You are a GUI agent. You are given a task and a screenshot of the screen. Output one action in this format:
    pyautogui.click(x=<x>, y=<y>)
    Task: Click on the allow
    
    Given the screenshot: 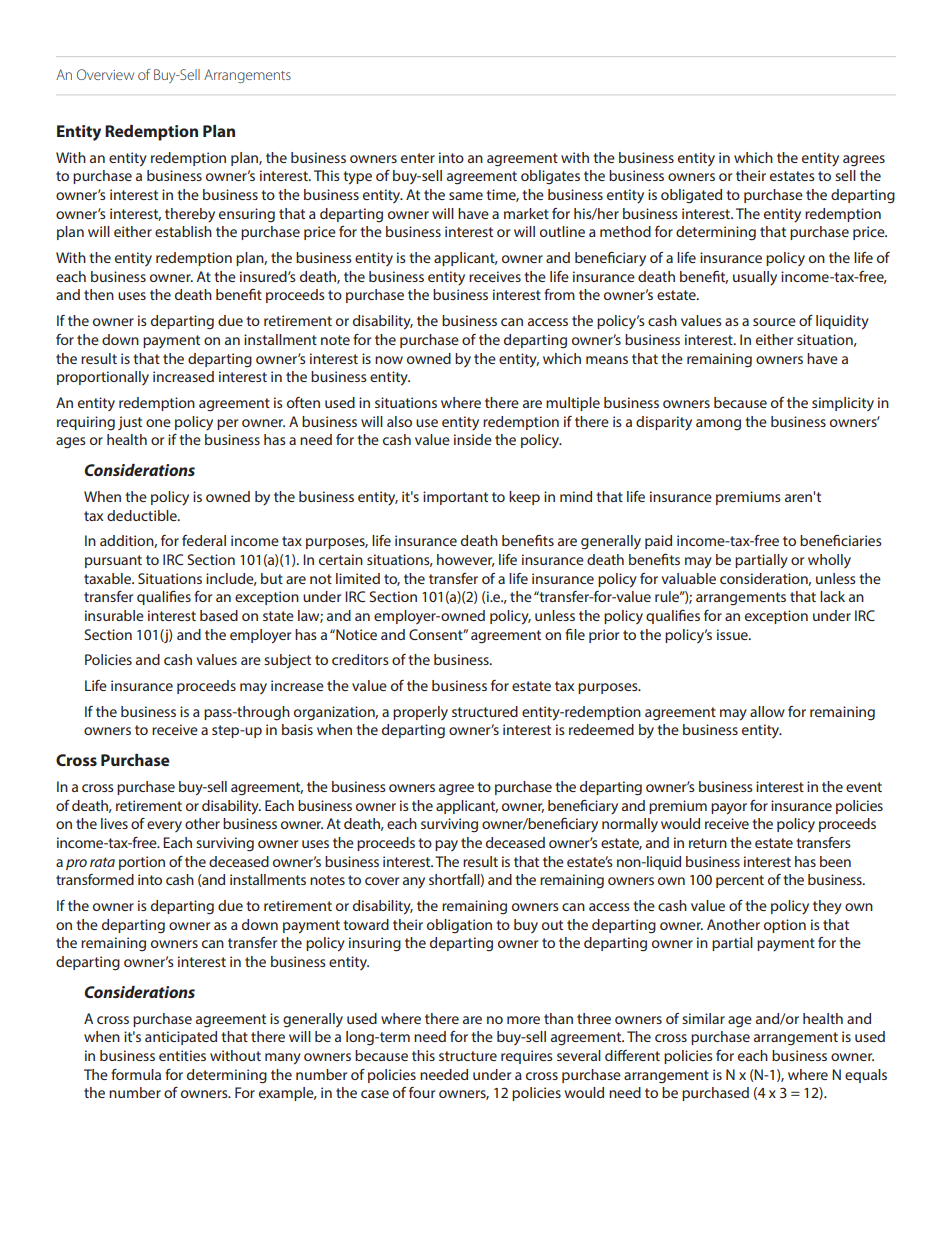 What is the action you would take?
    pyautogui.click(x=767, y=711)
